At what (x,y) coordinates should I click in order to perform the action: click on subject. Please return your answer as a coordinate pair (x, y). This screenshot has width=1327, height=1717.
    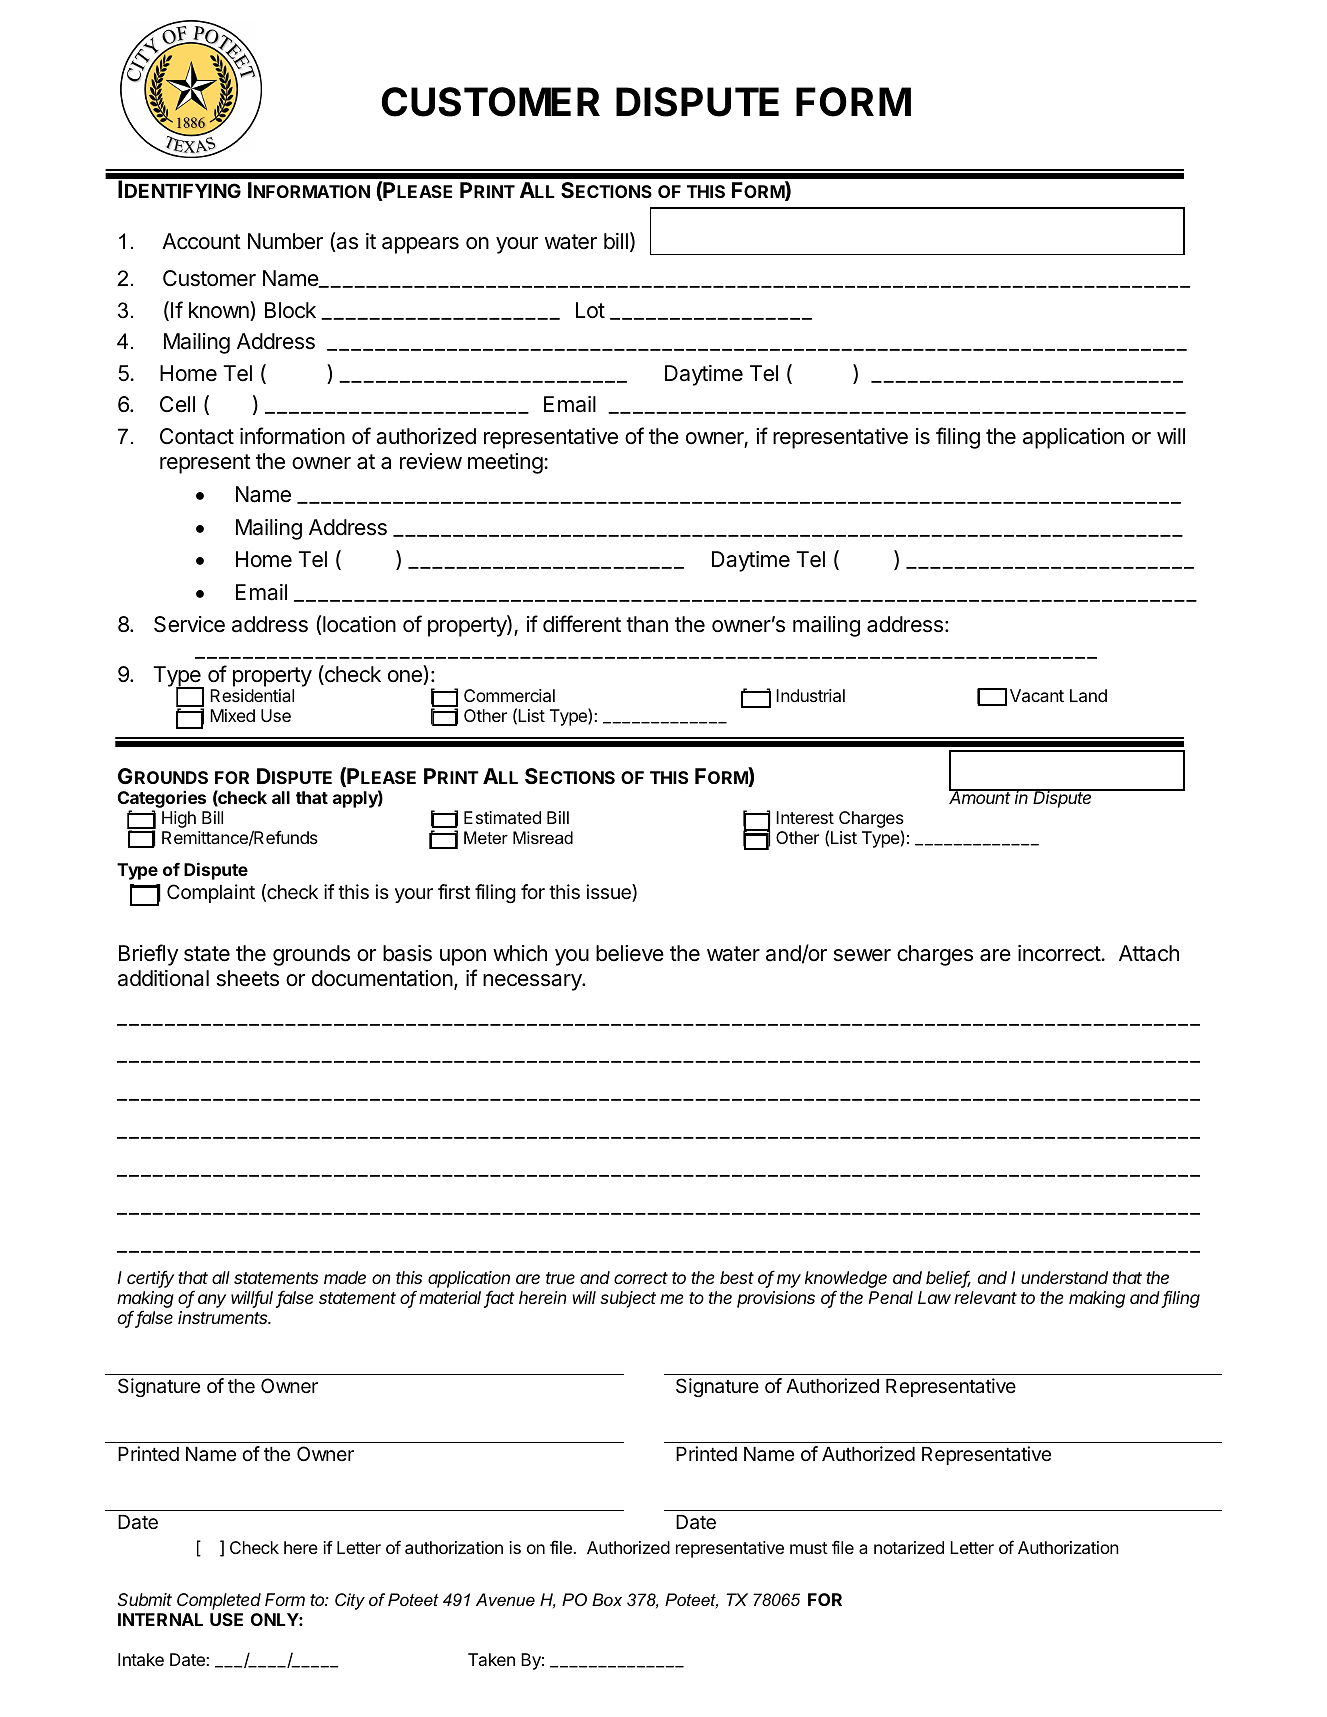
    Looking at the image, I should click on (628, 1299).
